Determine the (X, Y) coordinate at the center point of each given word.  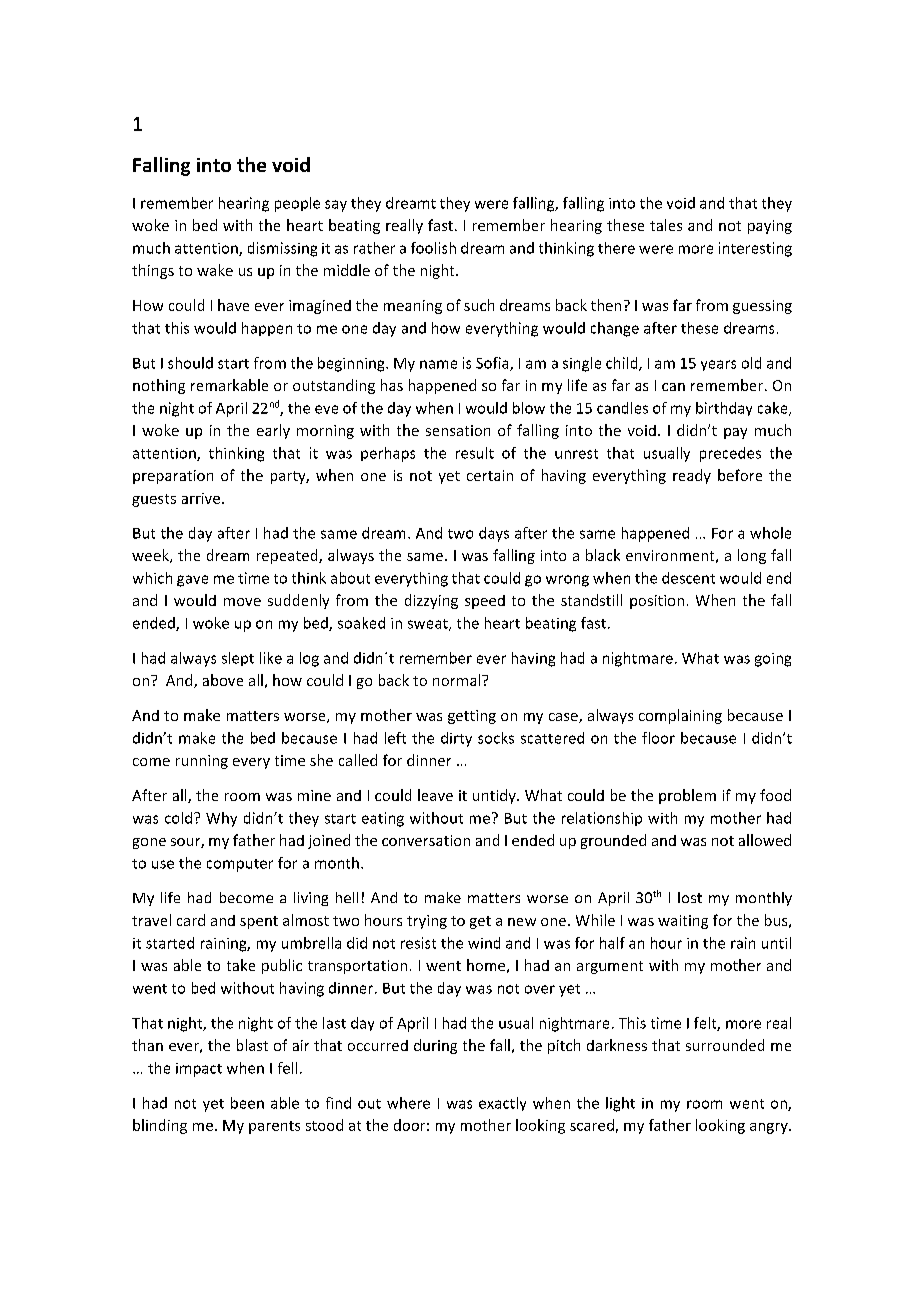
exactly (502, 1104)
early (273, 431)
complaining (680, 716)
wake (215, 270)
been (247, 1103)
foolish (433, 248)
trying (427, 922)
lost (690, 897)
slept (238, 659)
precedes (730, 454)
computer (240, 865)
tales (666, 225)
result (475, 453)
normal (458, 680)
